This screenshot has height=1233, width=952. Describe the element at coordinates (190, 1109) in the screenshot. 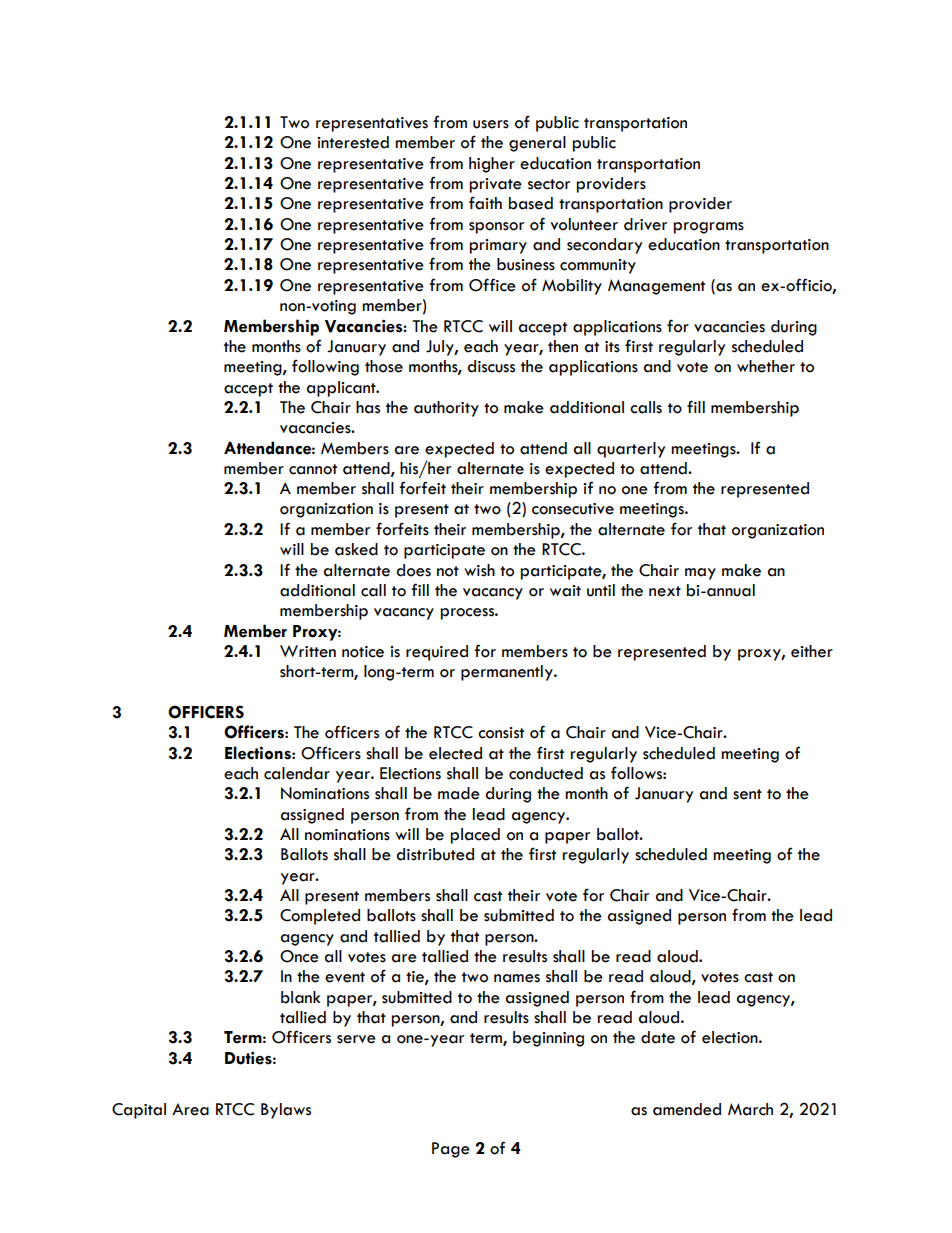

I see `Area` at that location.
